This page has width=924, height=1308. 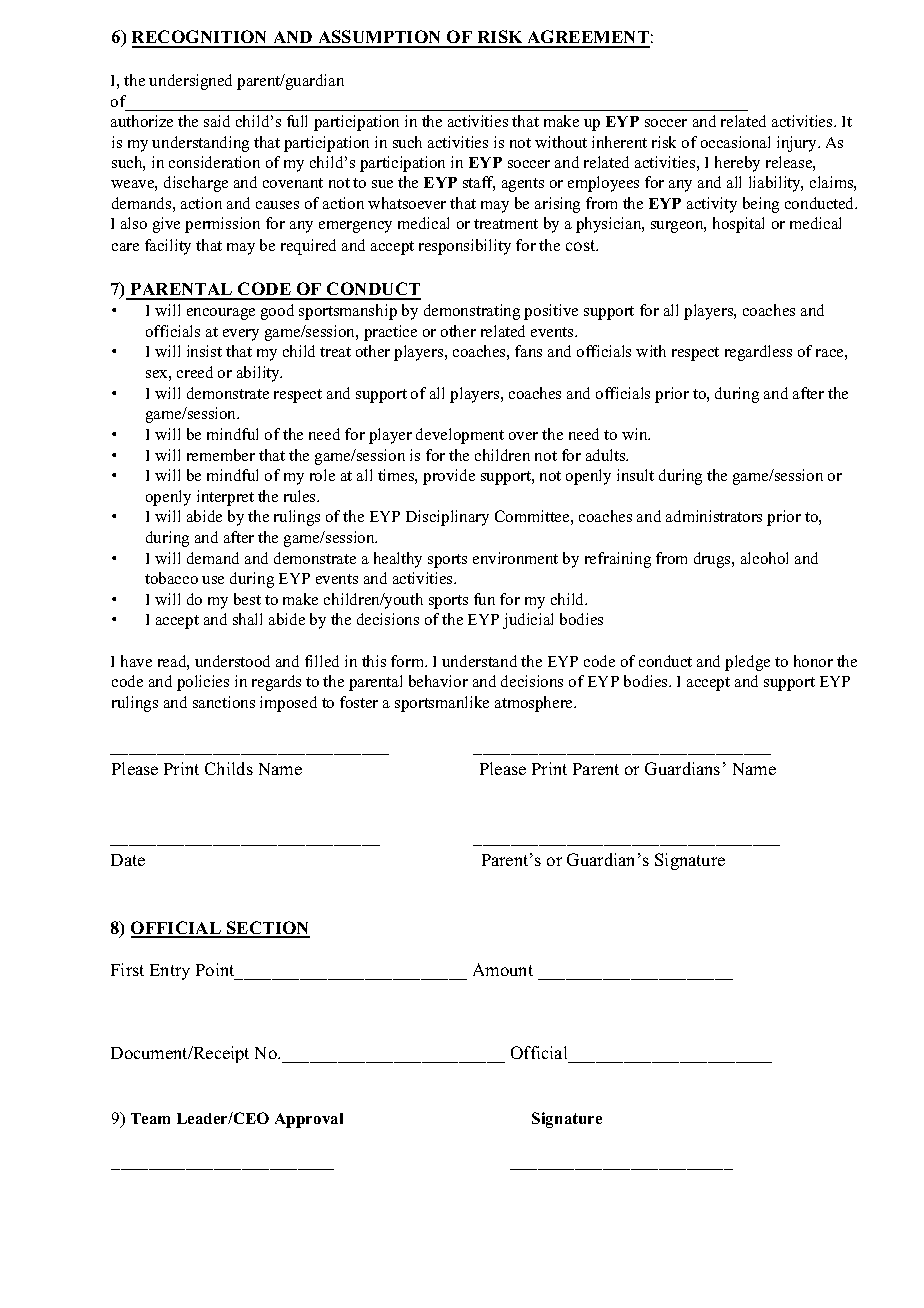 I want to click on said, so click(x=217, y=121).
